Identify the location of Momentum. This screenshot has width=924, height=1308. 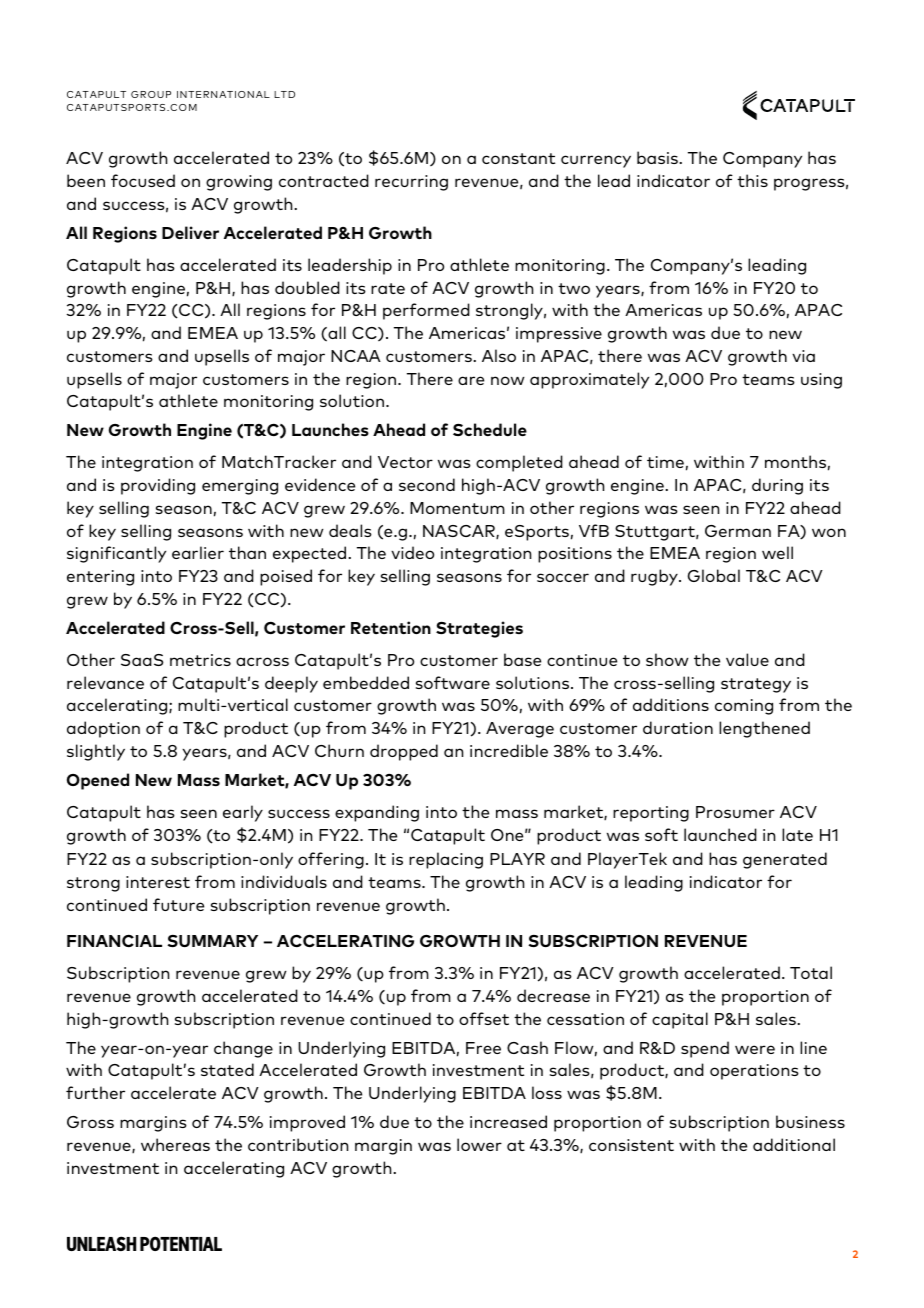
(457, 508).
